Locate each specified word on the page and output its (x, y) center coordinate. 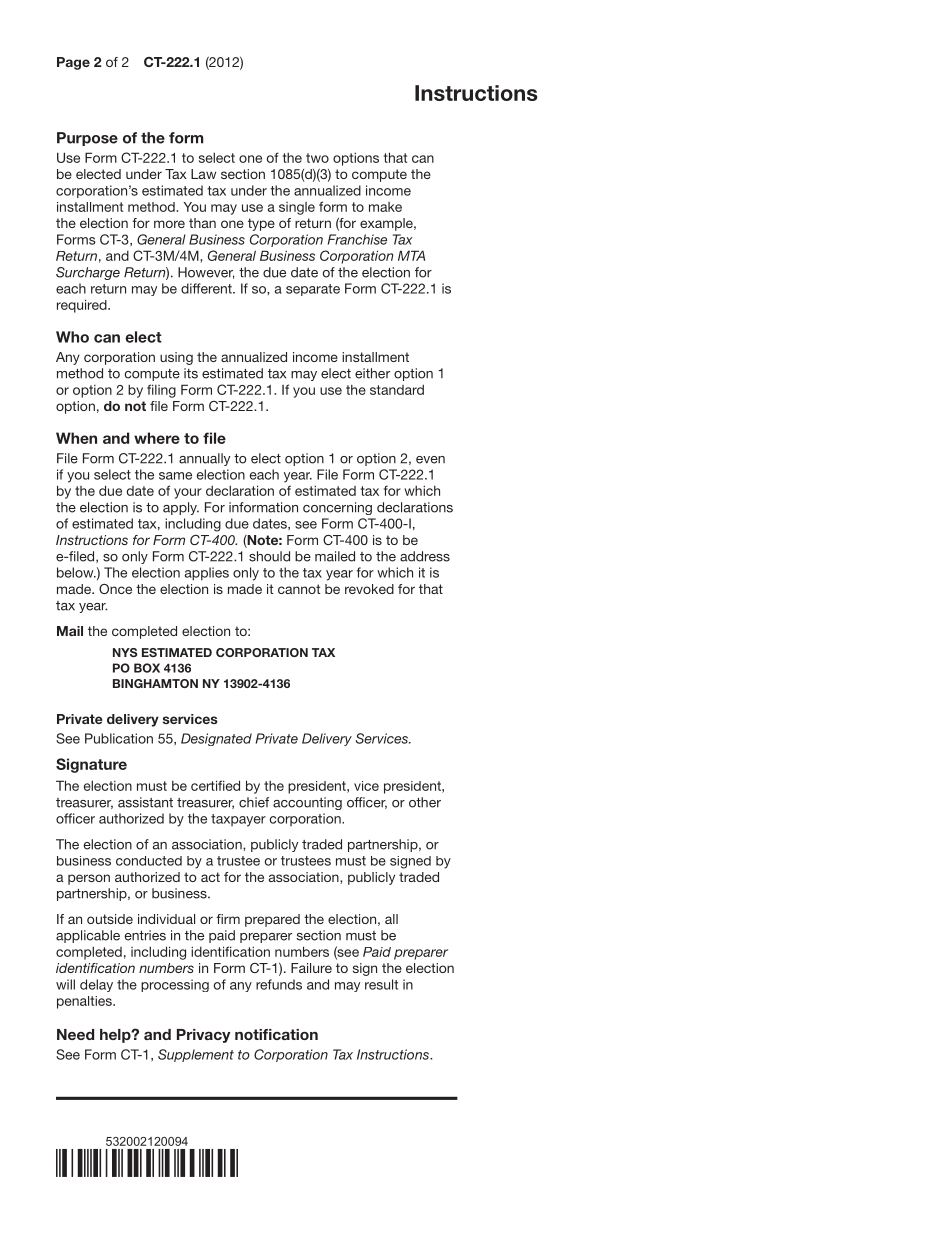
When (76, 438)
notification (276, 1034)
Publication (119, 738)
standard (397, 390)
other (425, 802)
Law (203, 174)
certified (215, 785)
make (385, 207)
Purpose (87, 139)
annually (204, 459)
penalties (85, 1002)
